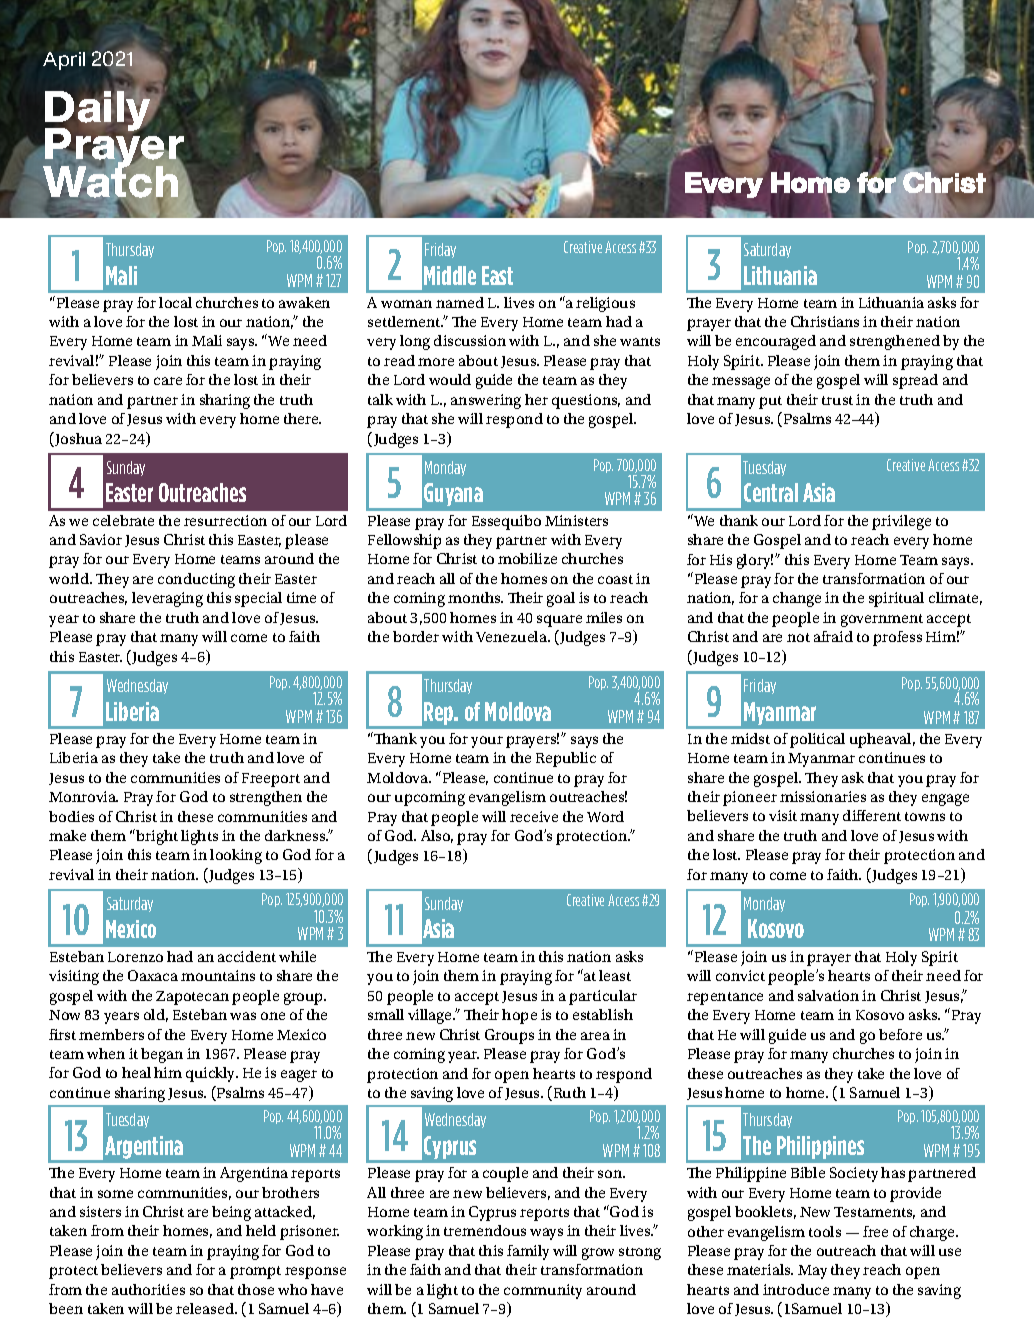 The image size is (1034, 1338). What do you see at coordinates (148, 1289) in the image?
I see `authorities` at bounding box center [148, 1289].
